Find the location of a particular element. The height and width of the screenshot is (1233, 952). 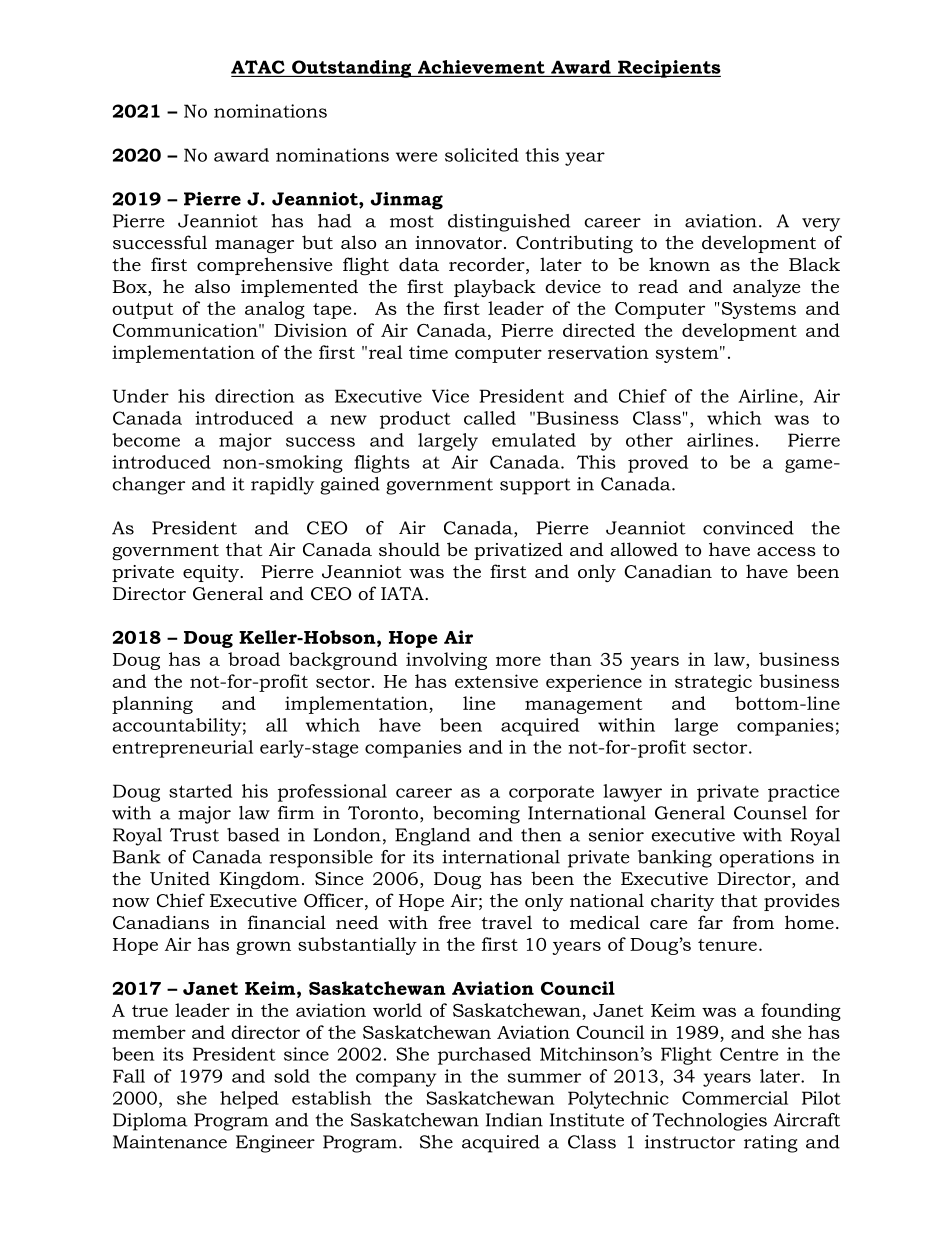

Achievement is located at coordinates (481, 67).
